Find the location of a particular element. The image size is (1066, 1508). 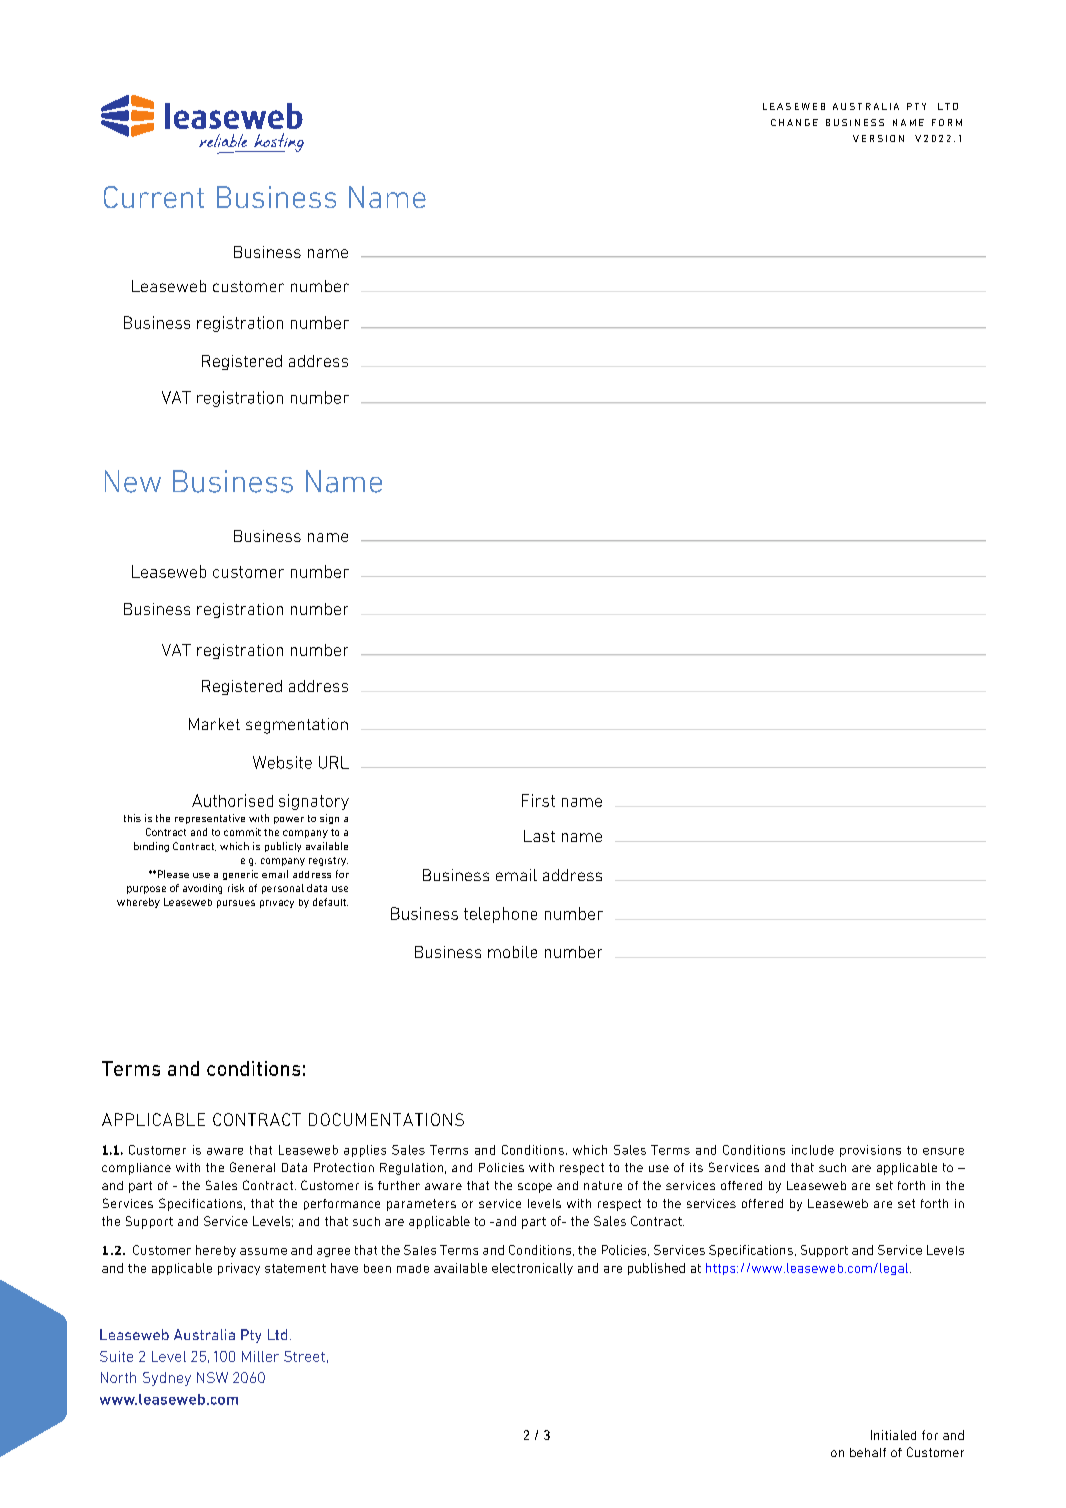

General is located at coordinates (252, 1167).
